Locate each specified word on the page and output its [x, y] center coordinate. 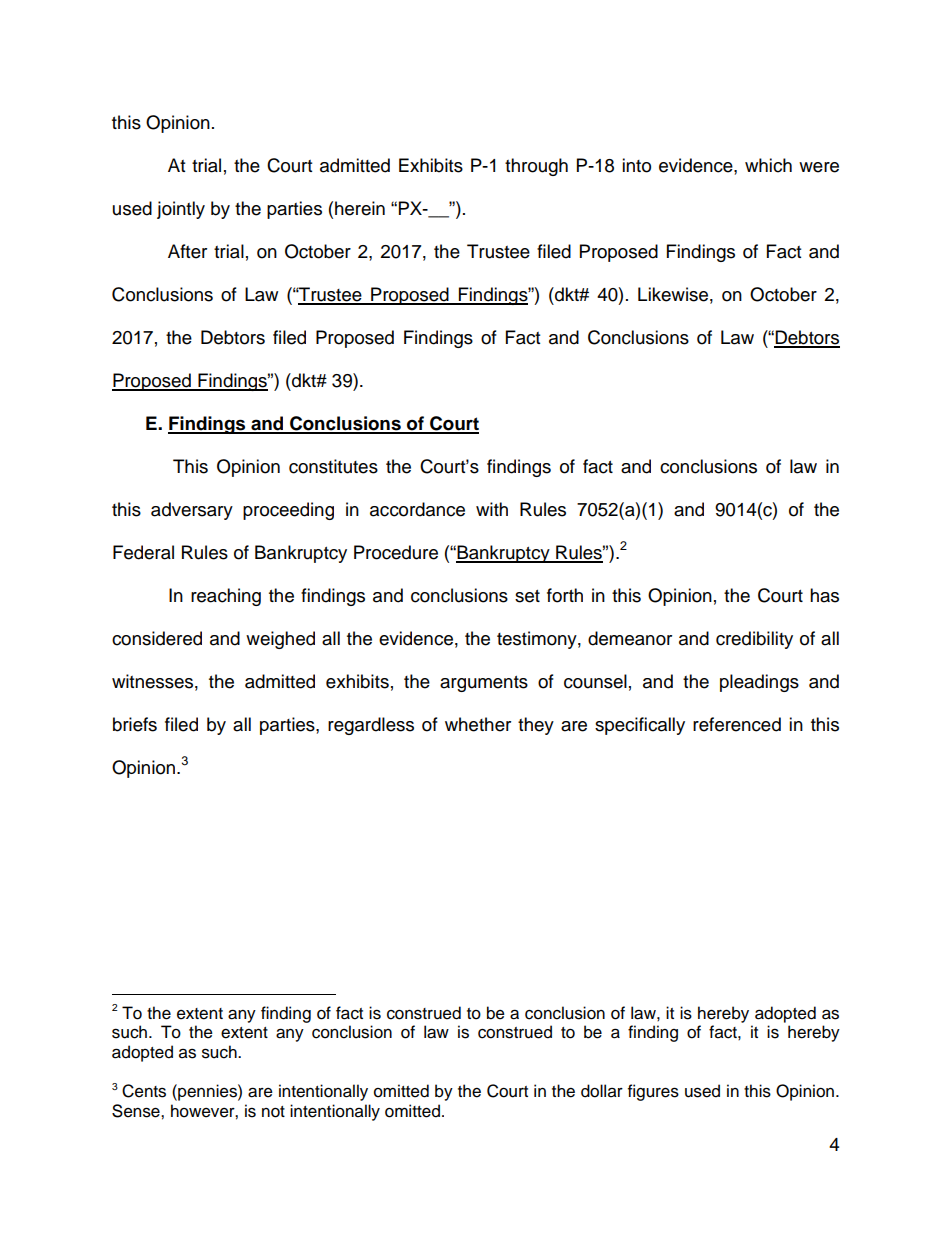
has [824, 595]
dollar [602, 1091]
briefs [135, 724]
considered [157, 638]
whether [478, 724]
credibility [754, 640]
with [492, 509]
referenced [737, 724]
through [536, 167]
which [768, 165]
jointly [181, 210]
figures [653, 1092]
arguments [484, 684]
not [273, 1112]
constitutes [333, 466]
